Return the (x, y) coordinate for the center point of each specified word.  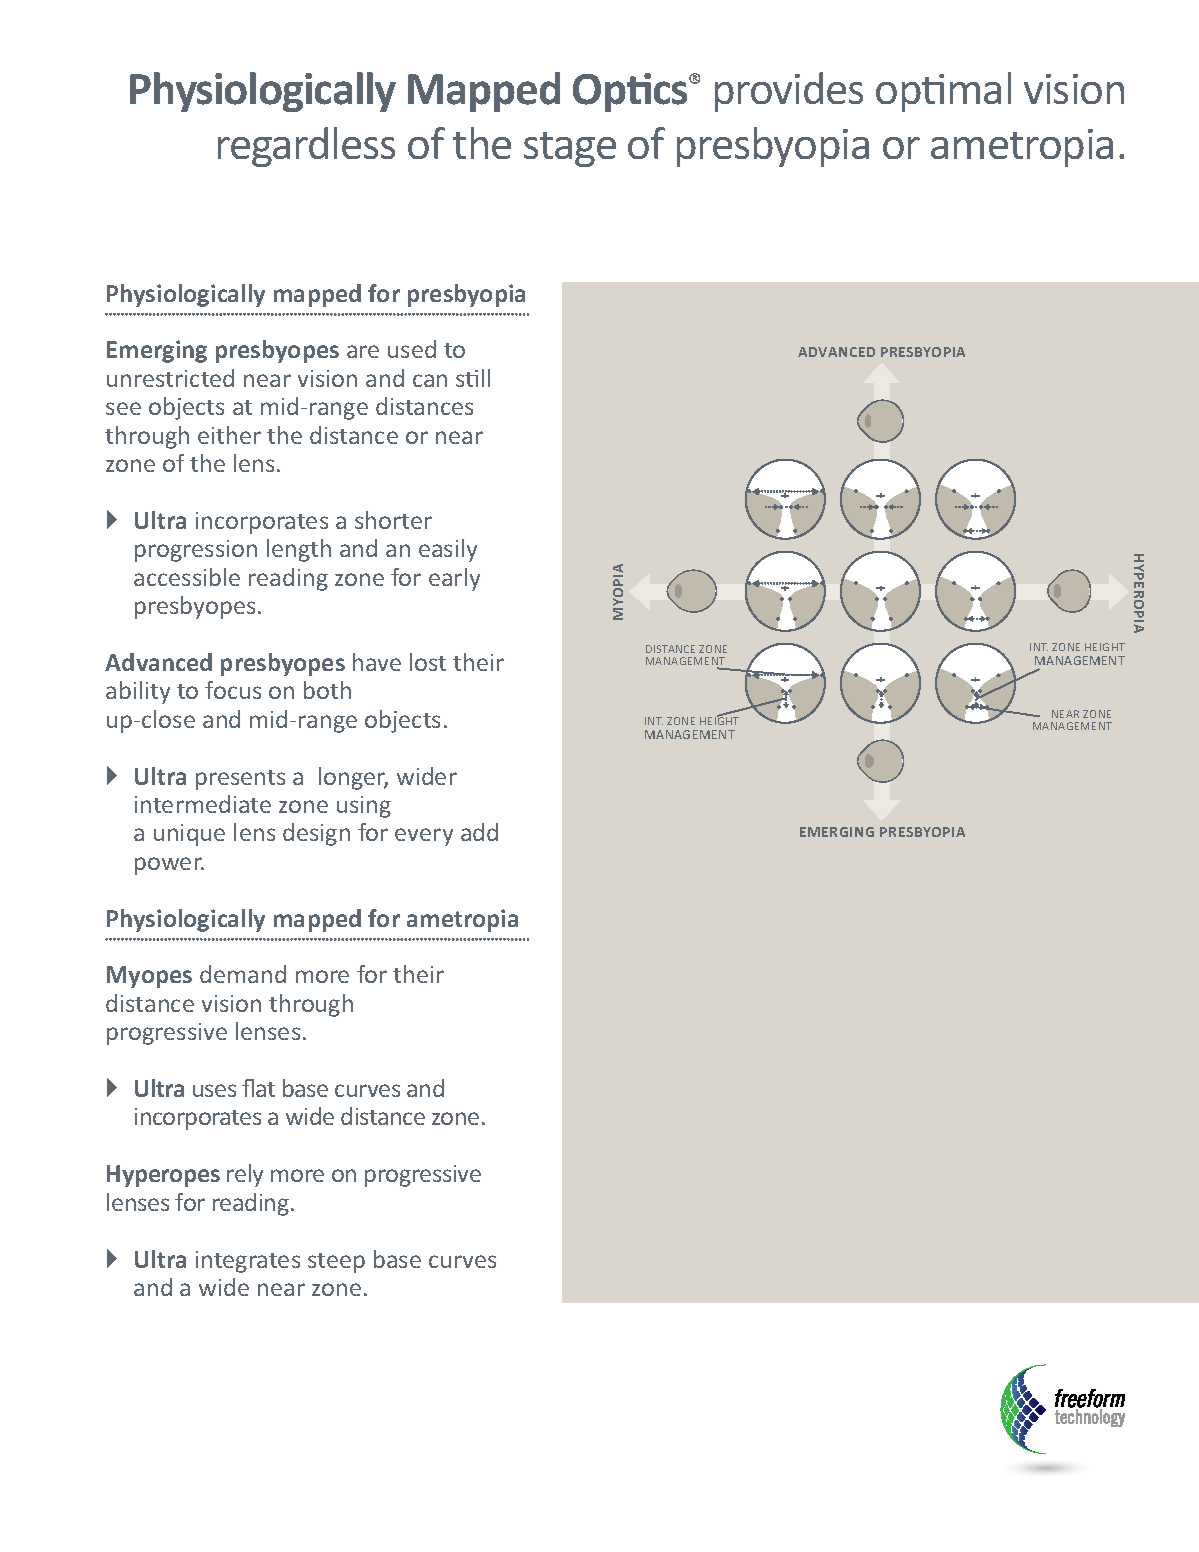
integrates (248, 1262)
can (430, 380)
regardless (306, 147)
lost (428, 662)
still (473, 378)
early (454, 579)
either (229, 435)
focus (233, 690)
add (479, 832)
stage (570, 149)
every (424, 837)
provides (789, 92)
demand (243, 974)
